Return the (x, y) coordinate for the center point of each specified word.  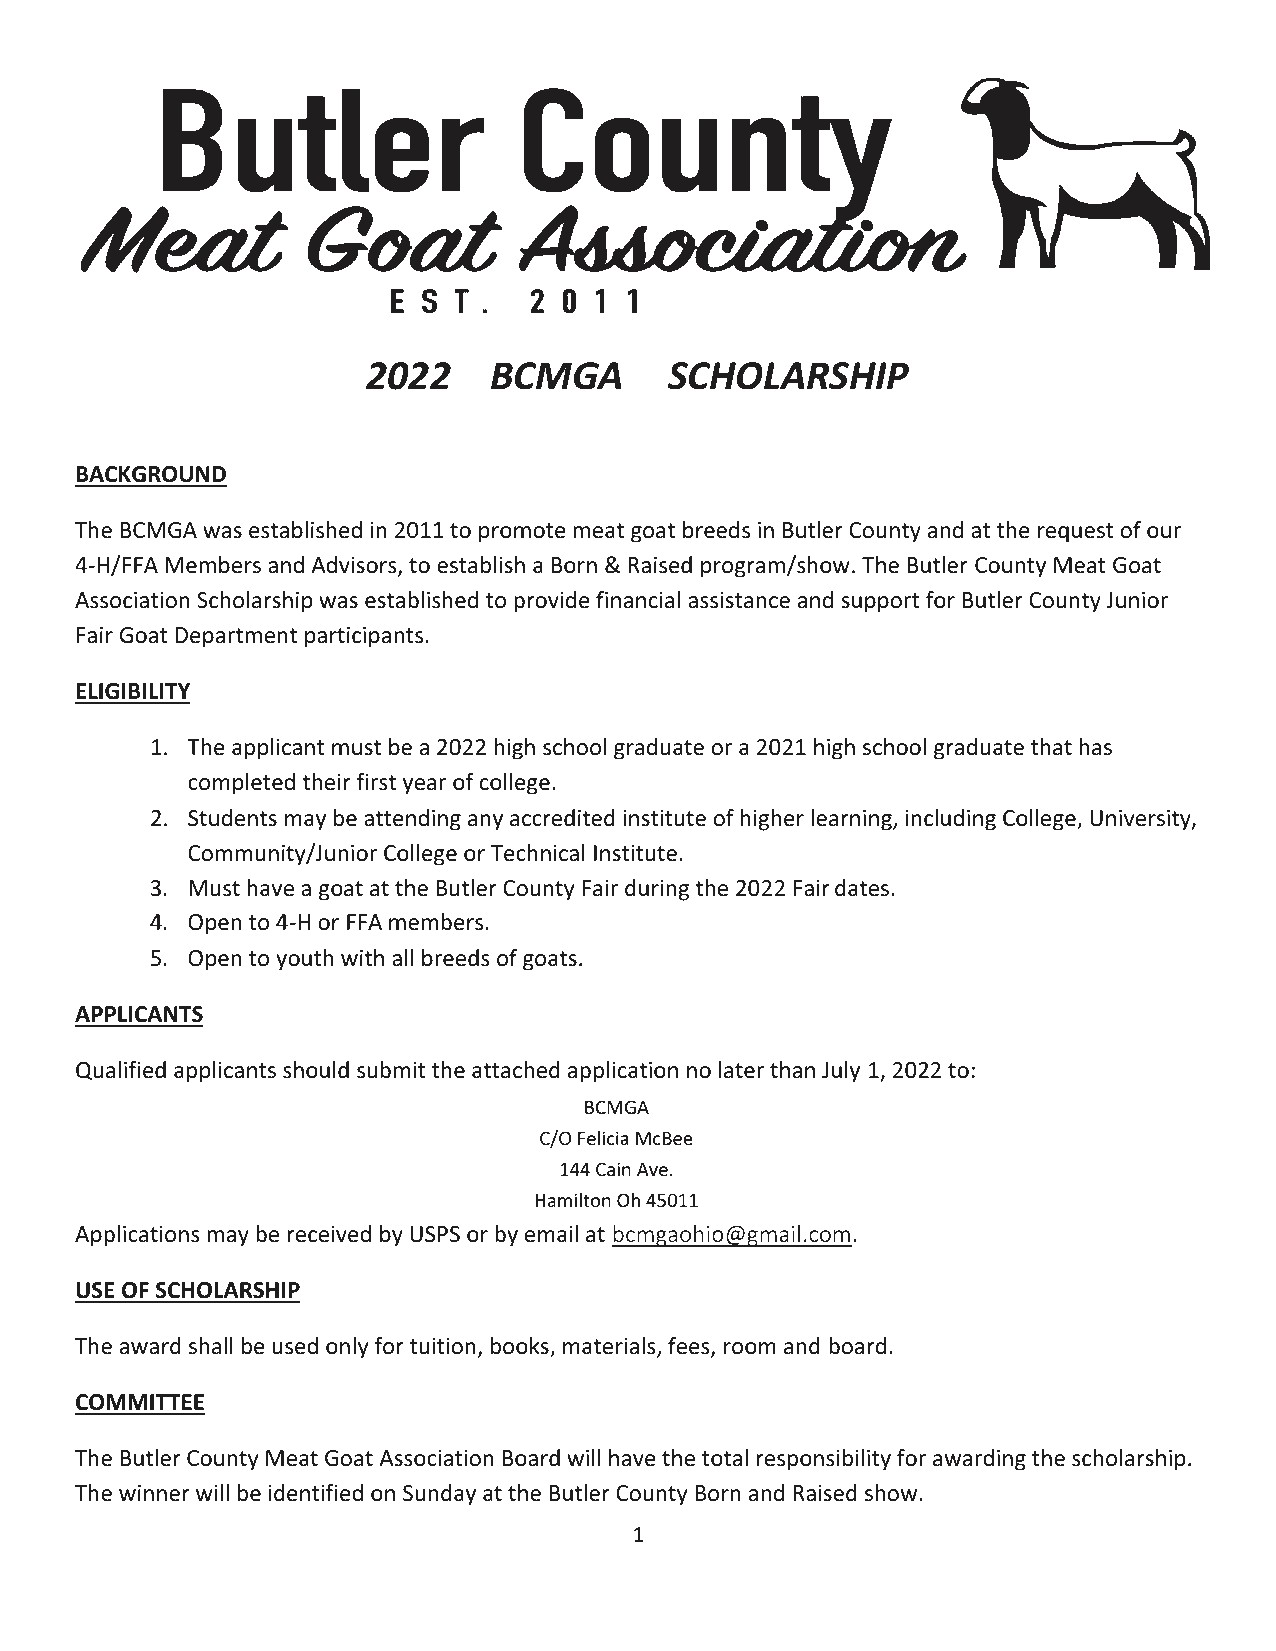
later (741, 1070)
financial (638, 600)
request (1076, 533)
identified (316, 1493)
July (841, 1072)
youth (304, 960)
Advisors (355, 566)
